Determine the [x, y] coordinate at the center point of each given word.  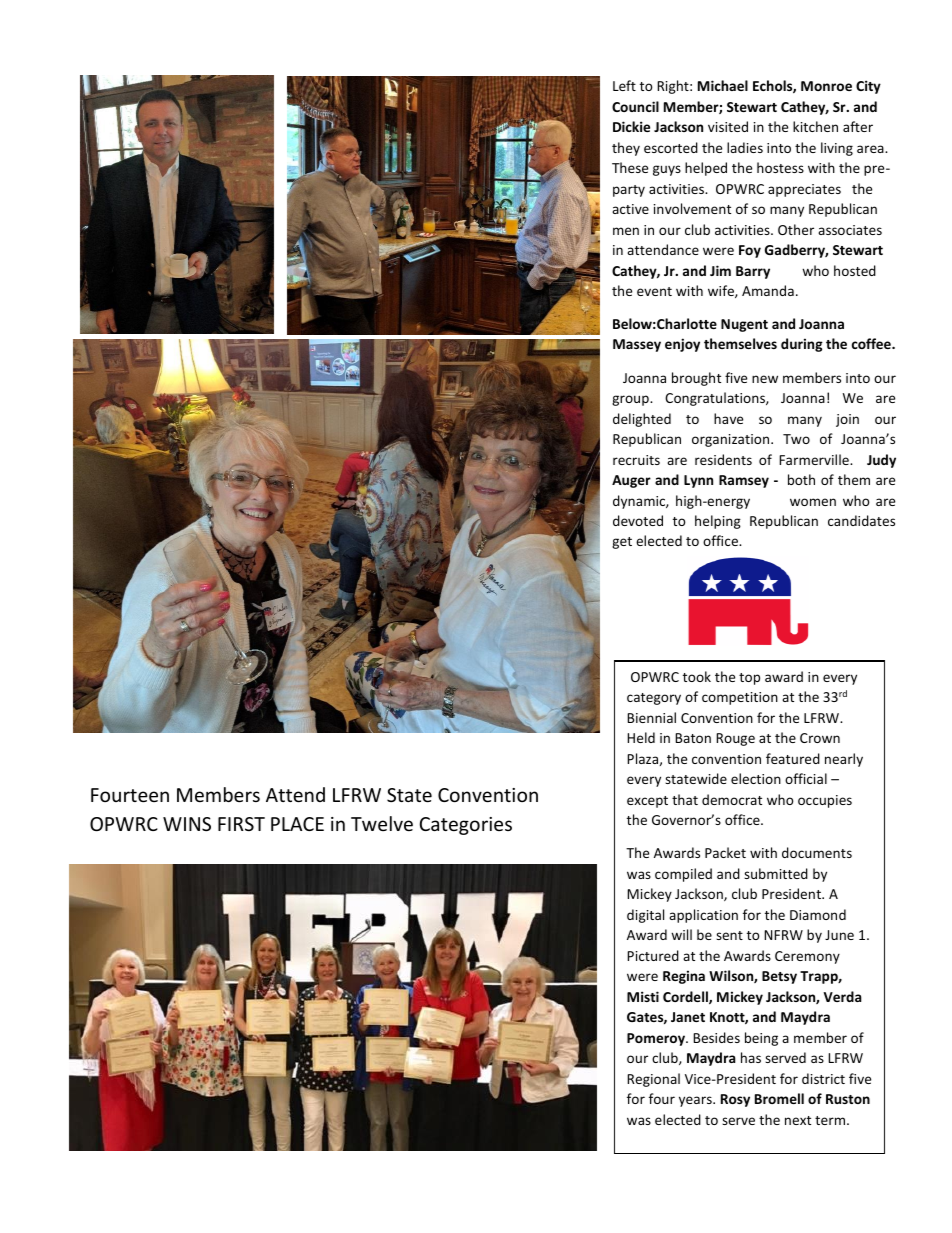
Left [624, 85]
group [631, 400]
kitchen [815, 126]
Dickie [631, 126]
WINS [187, 824]
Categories [466, 826]
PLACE [297, 824]
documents [817, 852]
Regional [653, 1080]
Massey [637, 345]
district [823, 1078]
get [622, 543]
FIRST [241, 824]
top [749, 679]
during [802, 345]
